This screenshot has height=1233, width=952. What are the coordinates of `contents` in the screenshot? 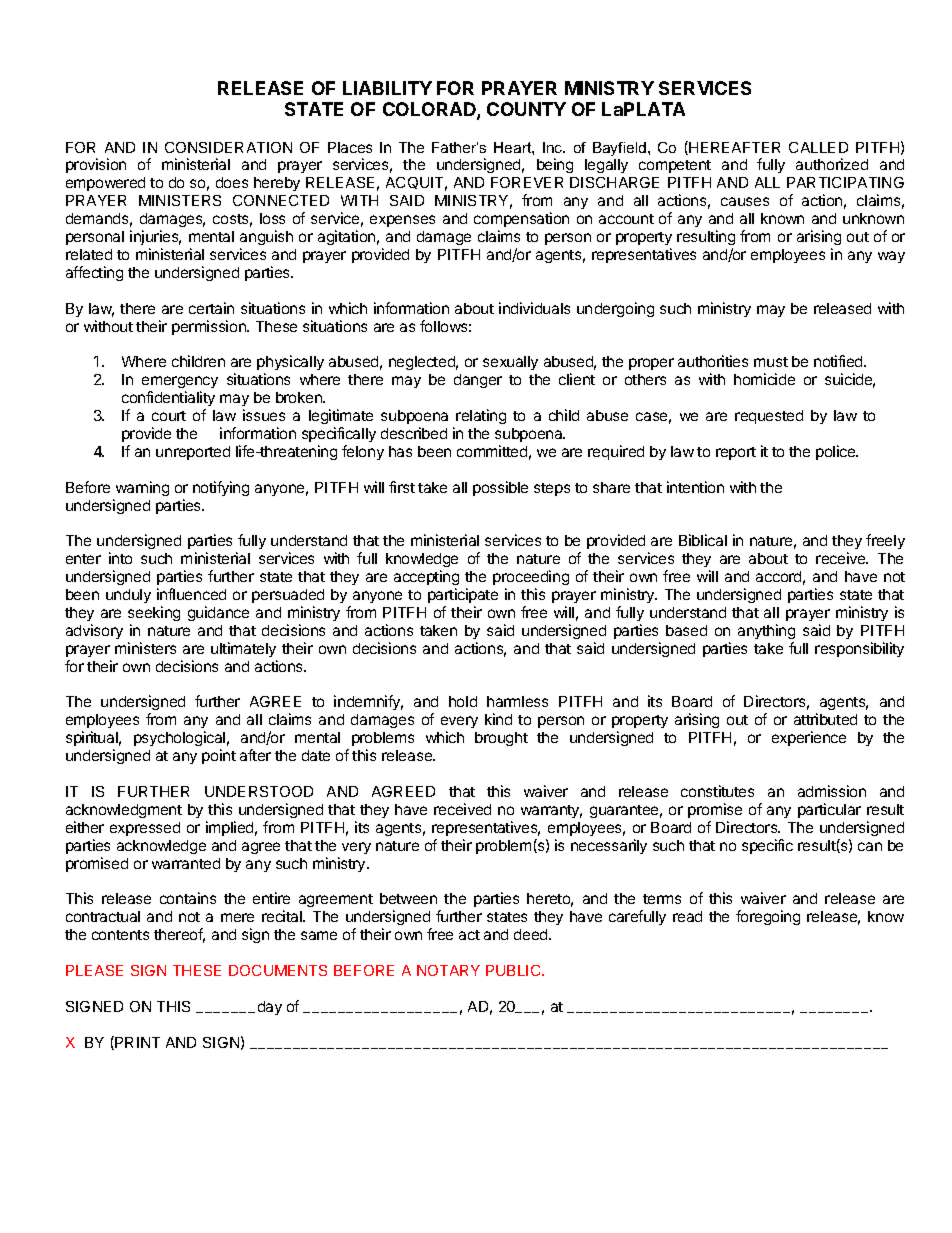 It's located at (120, 935).
